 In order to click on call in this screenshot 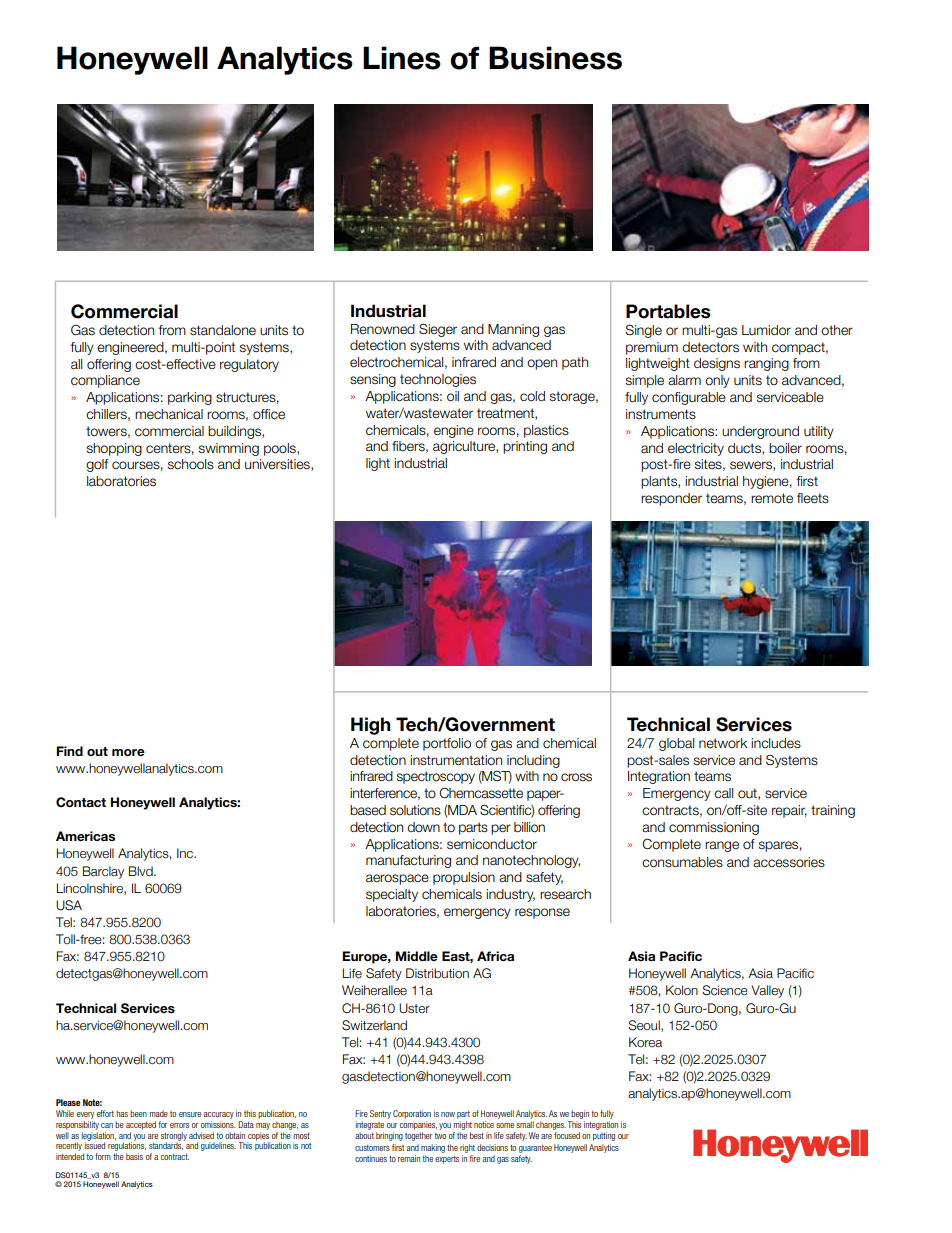, I will do `click(723, 793)`.
